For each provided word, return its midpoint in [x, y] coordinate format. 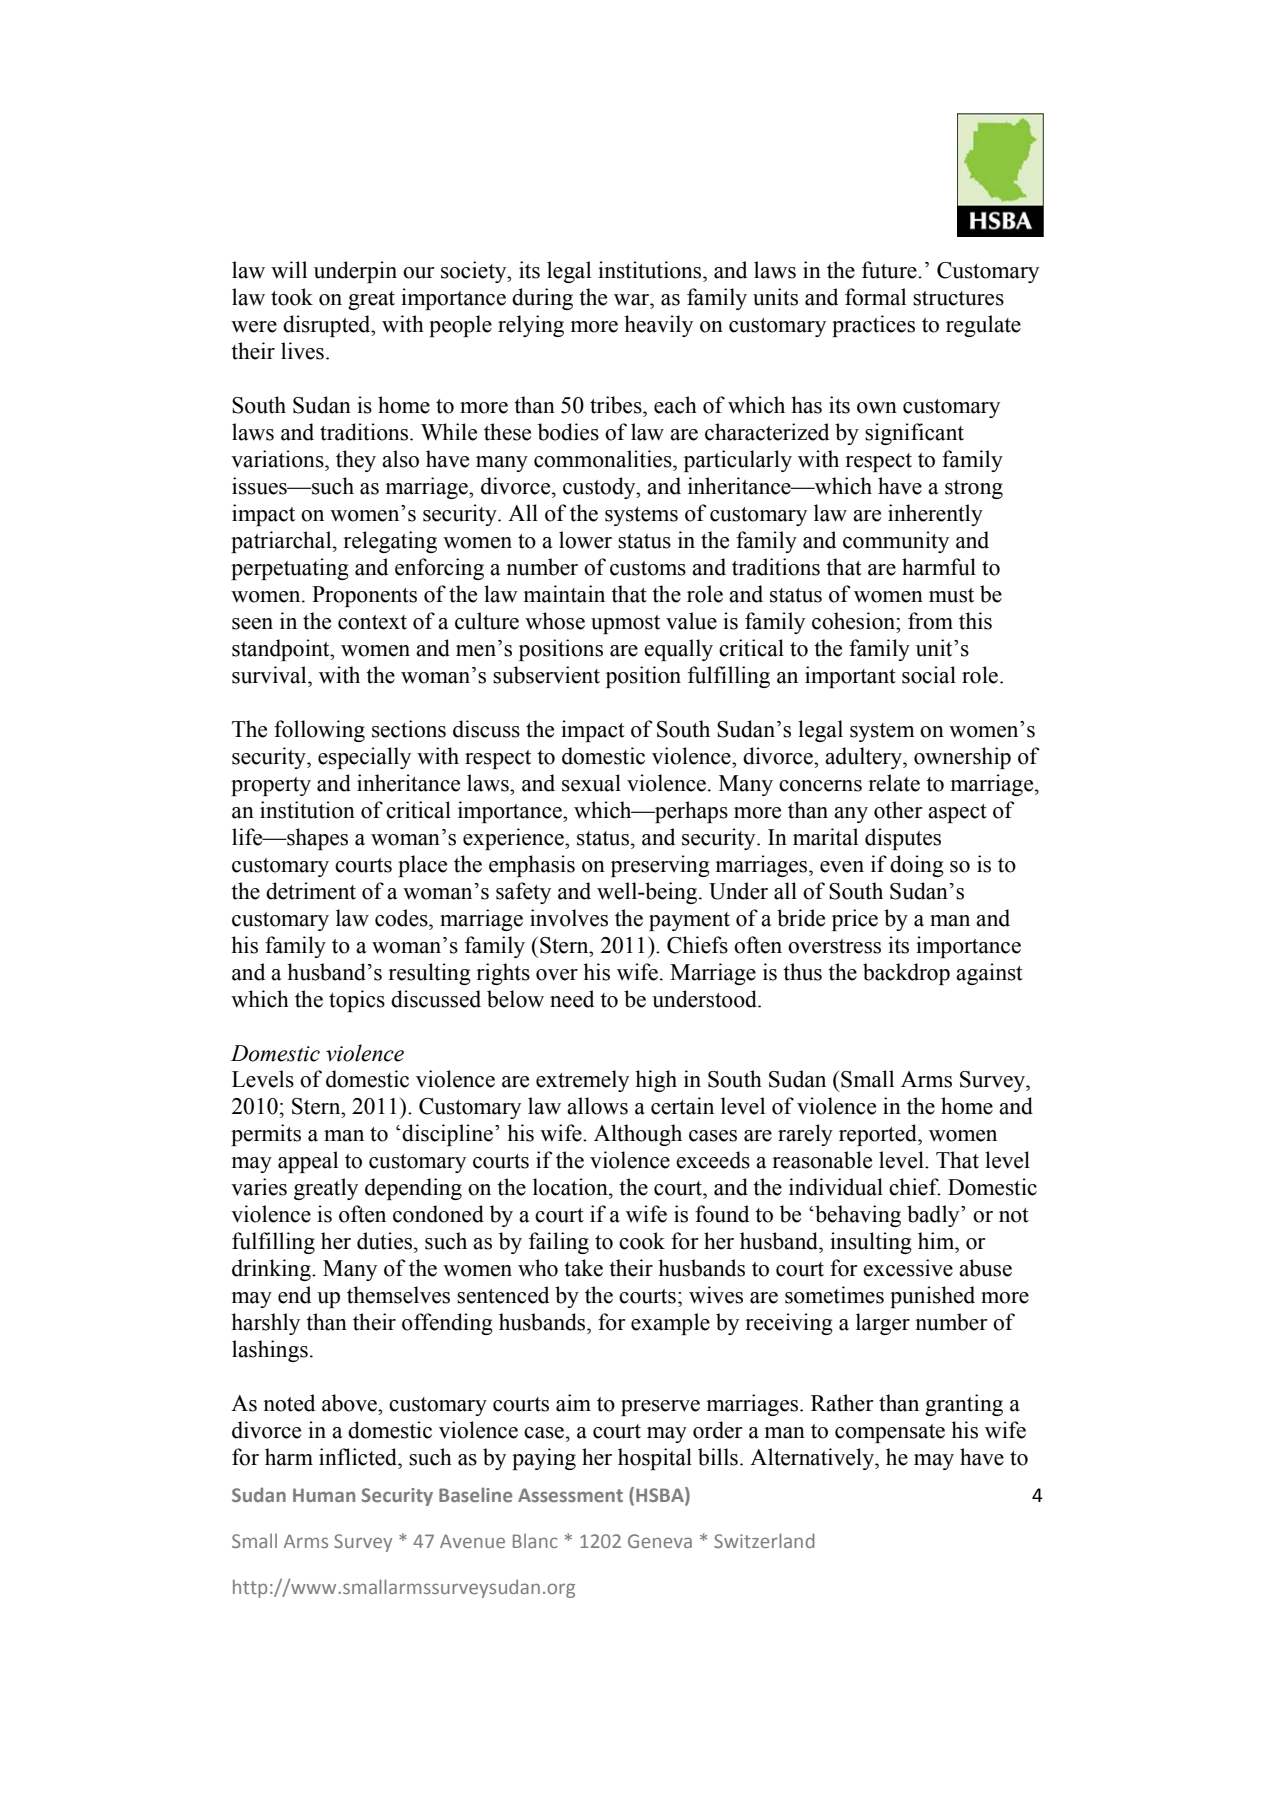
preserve [660, 1408]
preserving [660, 866]
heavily [658, 326]
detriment [311, 891]
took [292, 297]
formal [875, 297]
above [350, 1403]
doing [917, 866]
